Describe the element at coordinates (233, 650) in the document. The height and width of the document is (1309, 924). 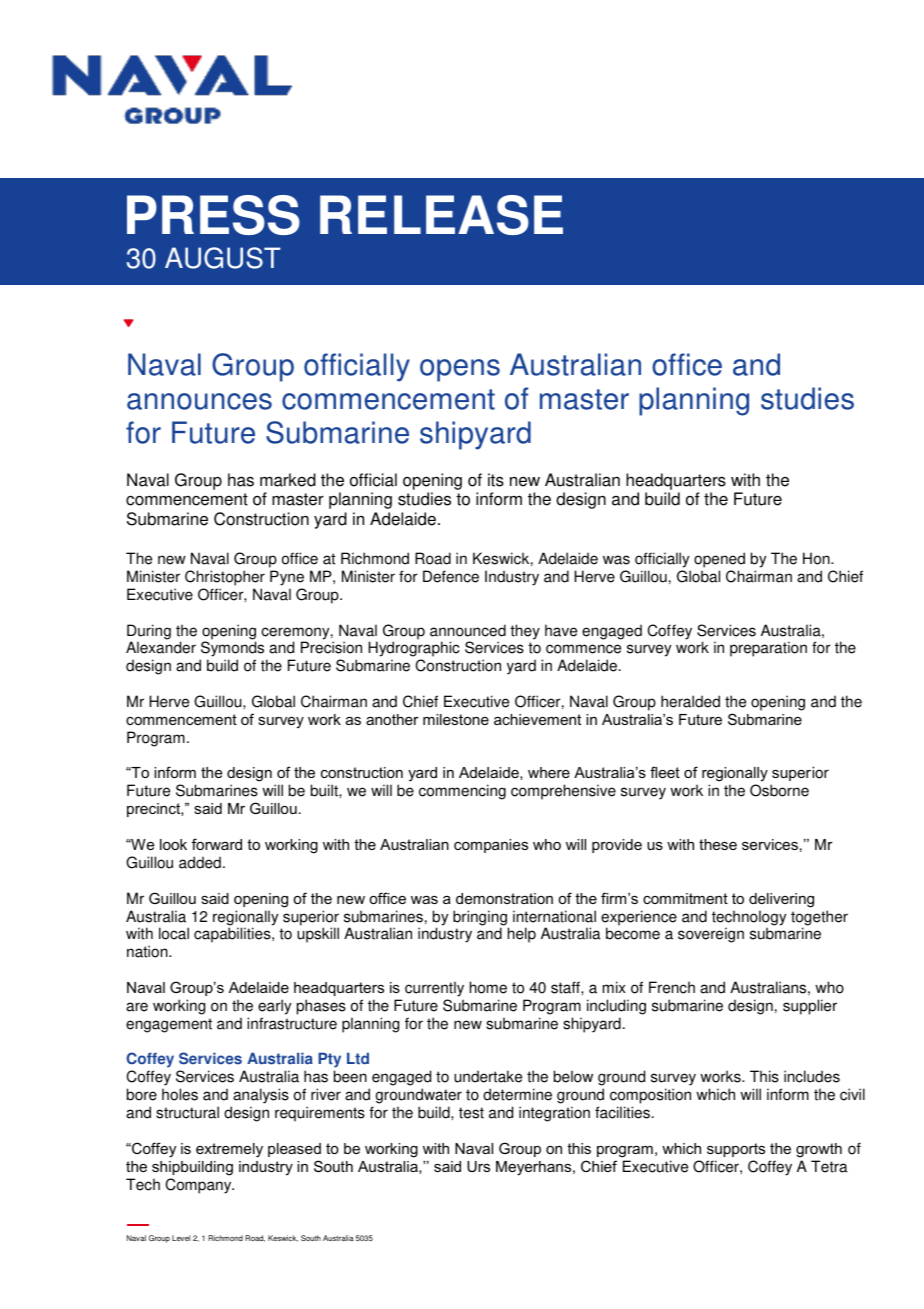
I see `Symonds` at that location.
